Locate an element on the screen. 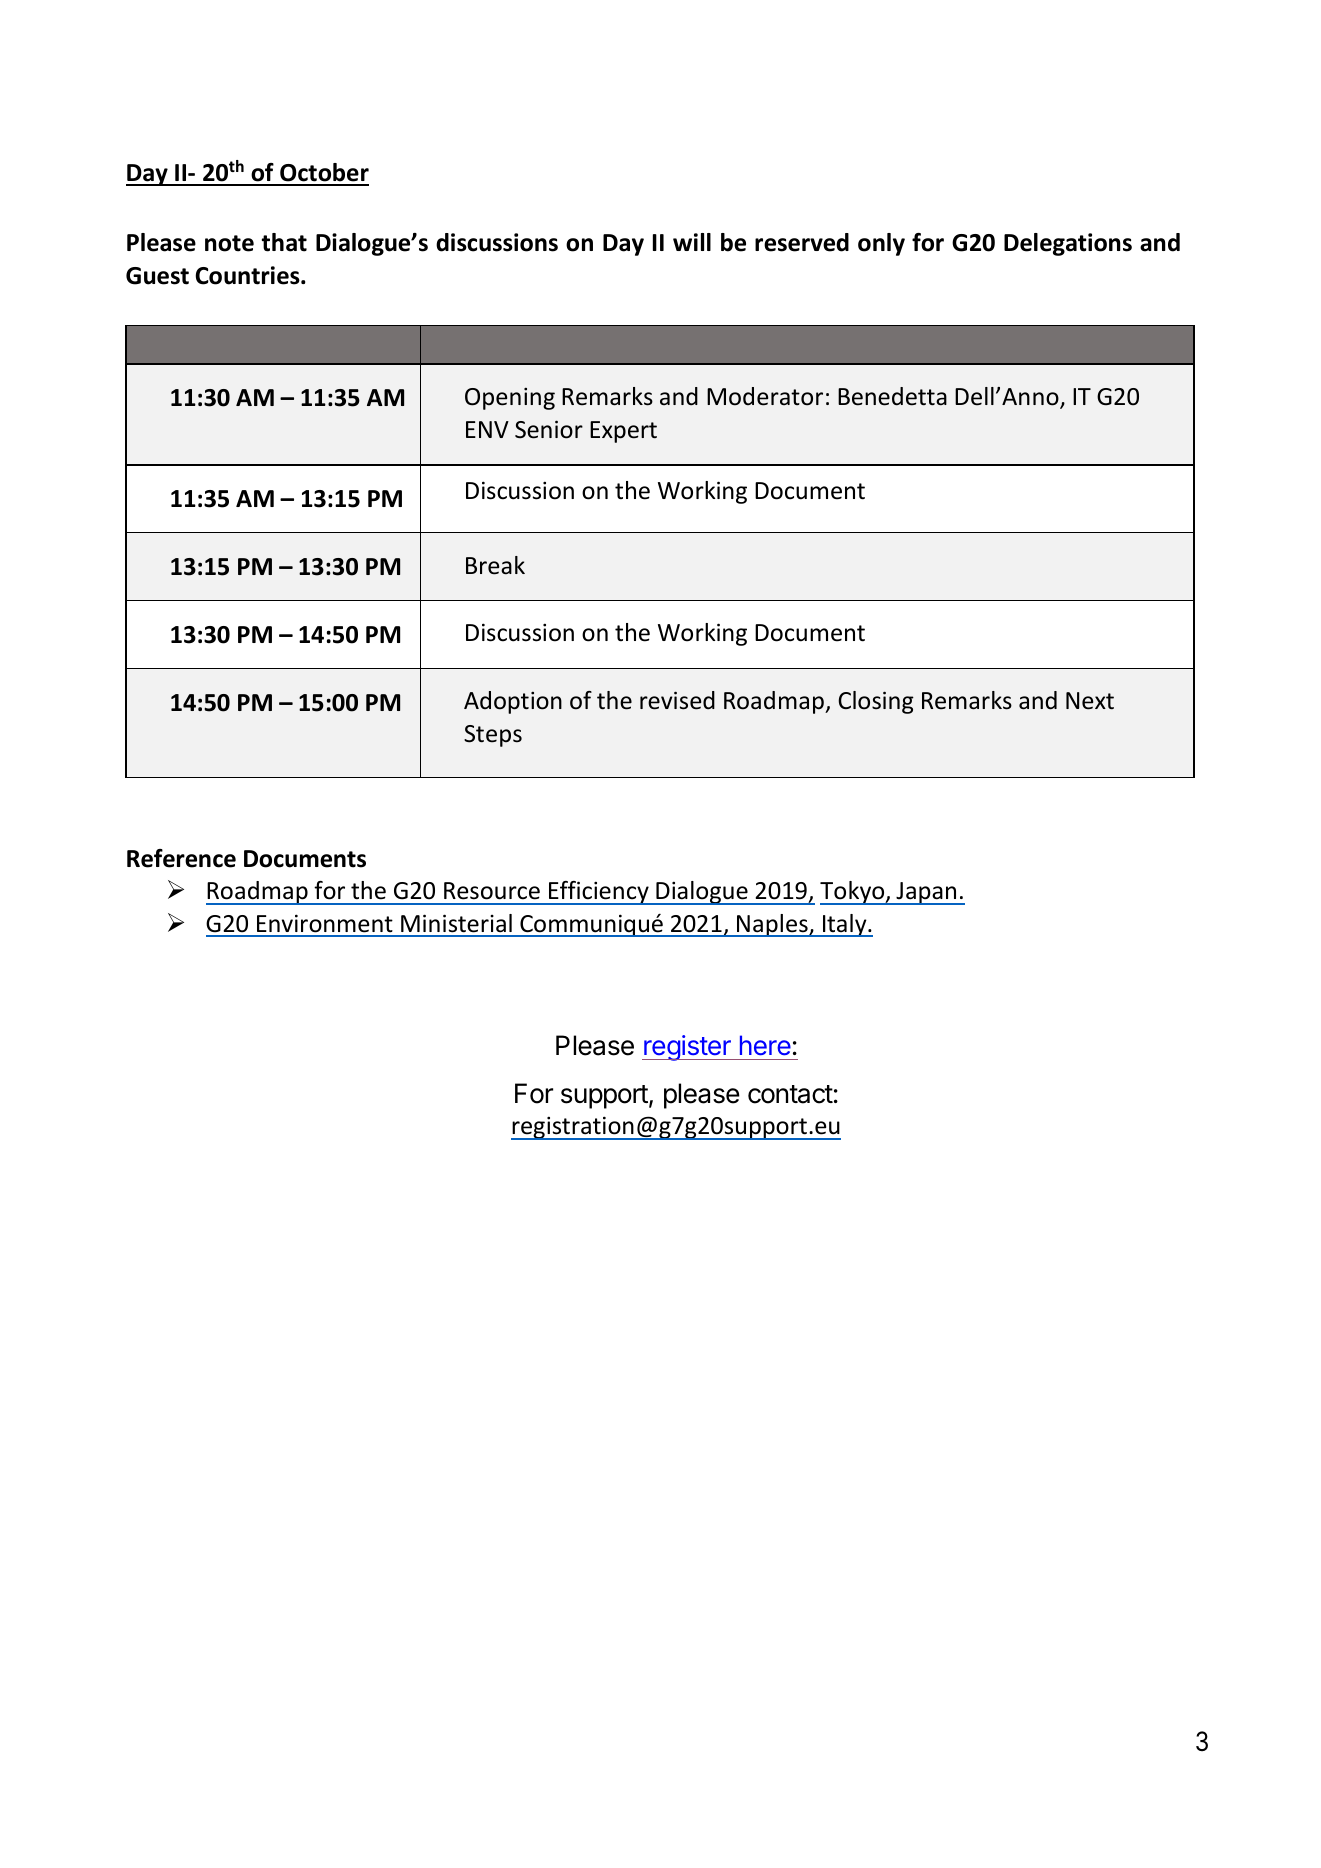 The width and height of the screenshot is (1321, 1868). here is located at coordinates (765, 1045).
